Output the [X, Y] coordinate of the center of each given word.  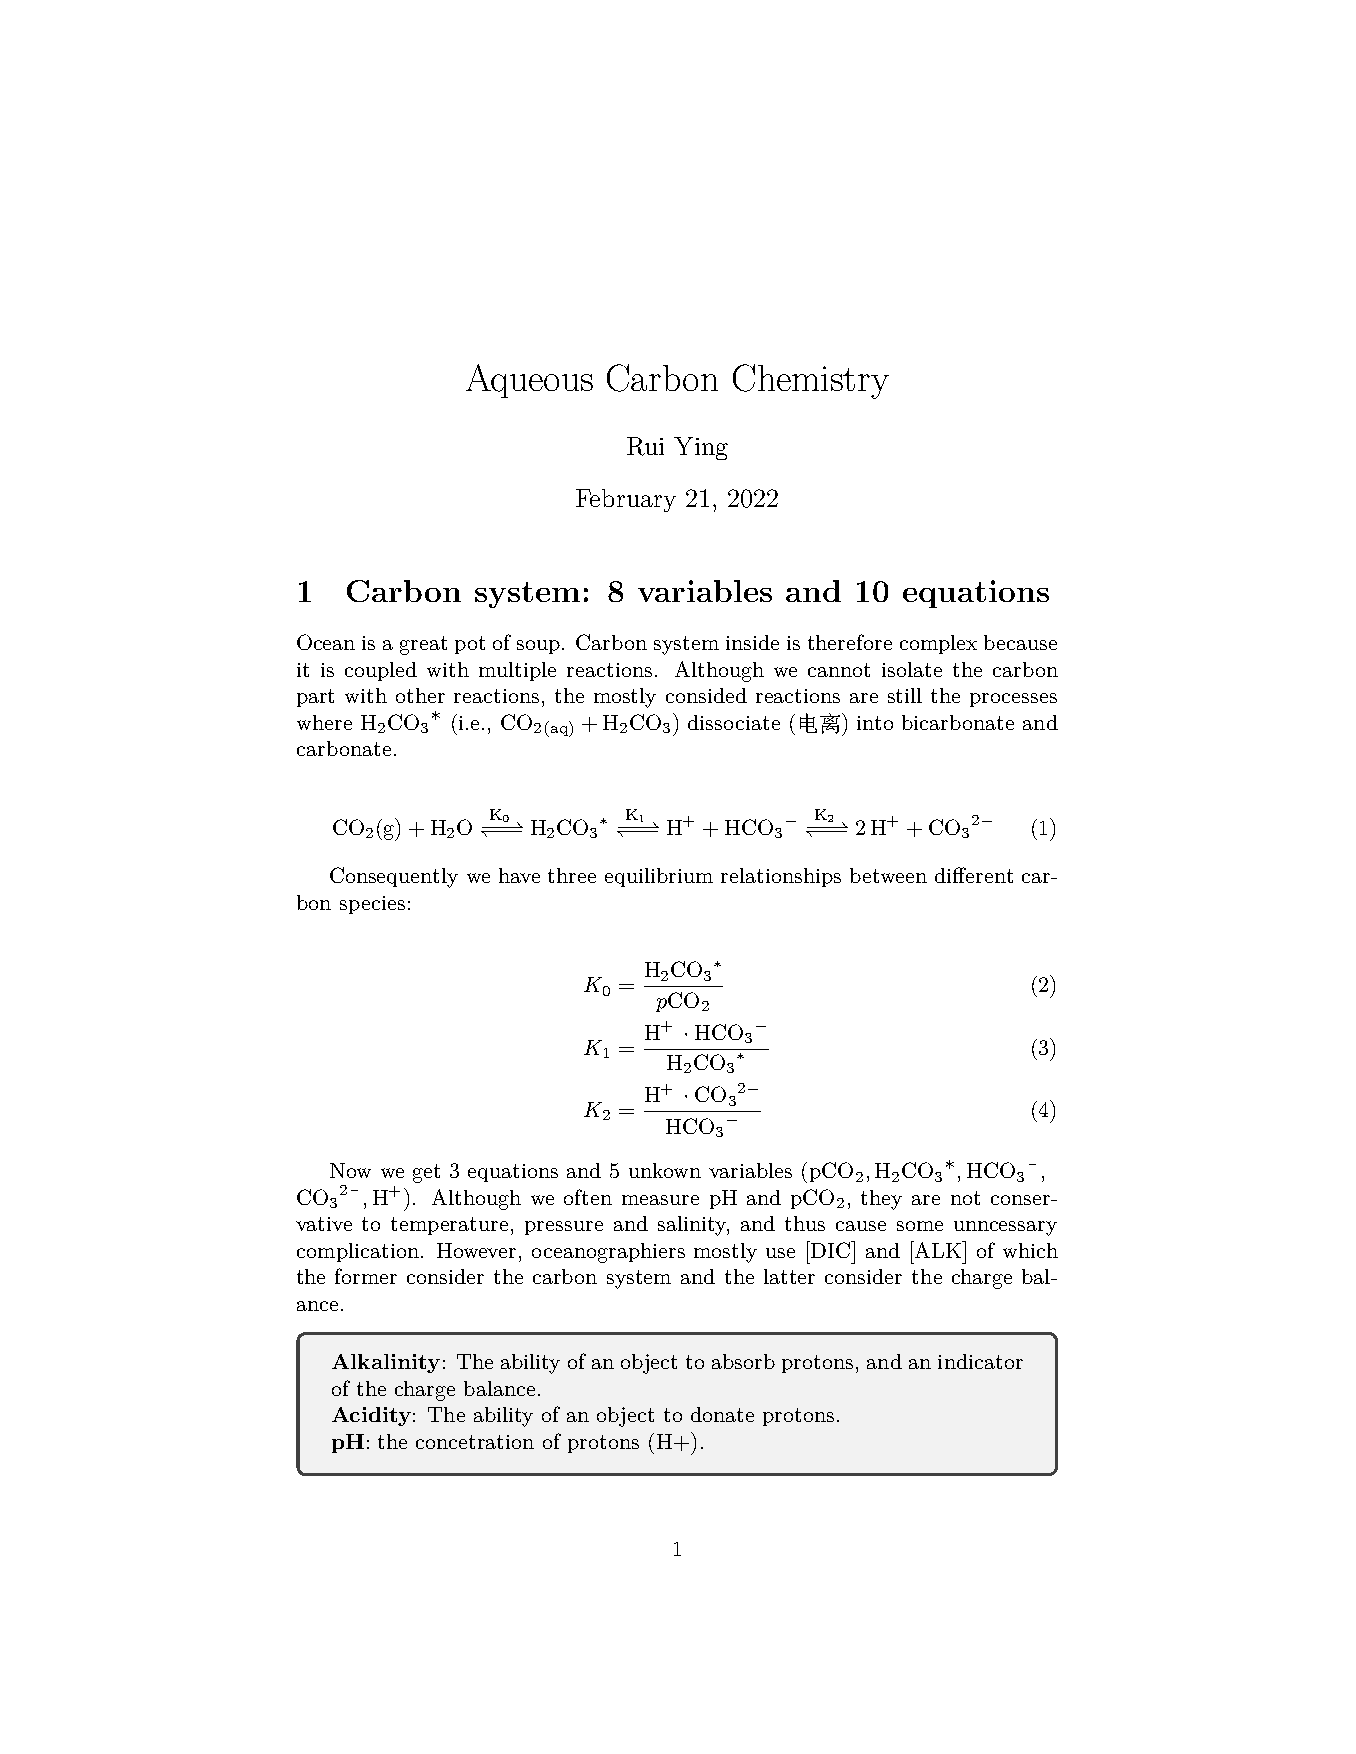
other [420, 695]
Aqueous [529, 381]
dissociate [734, 722]
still [905, 695]
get [426, 1173]
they [881, 1200]
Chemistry [811, 381]
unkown [665, 1170]
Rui [645, 446]
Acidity [371, 1416]
